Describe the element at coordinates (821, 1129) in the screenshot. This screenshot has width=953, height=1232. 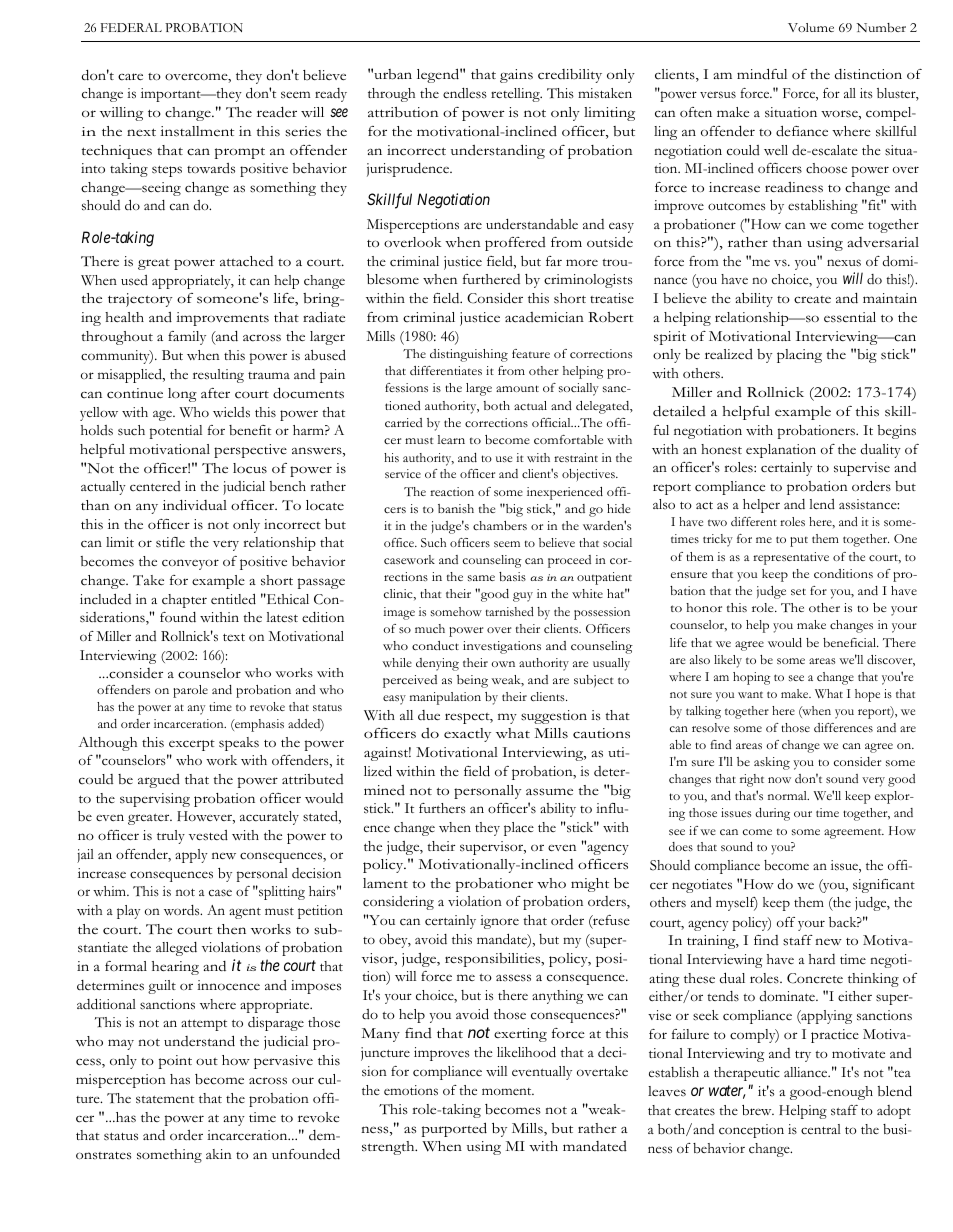
I see `central` at that location.
